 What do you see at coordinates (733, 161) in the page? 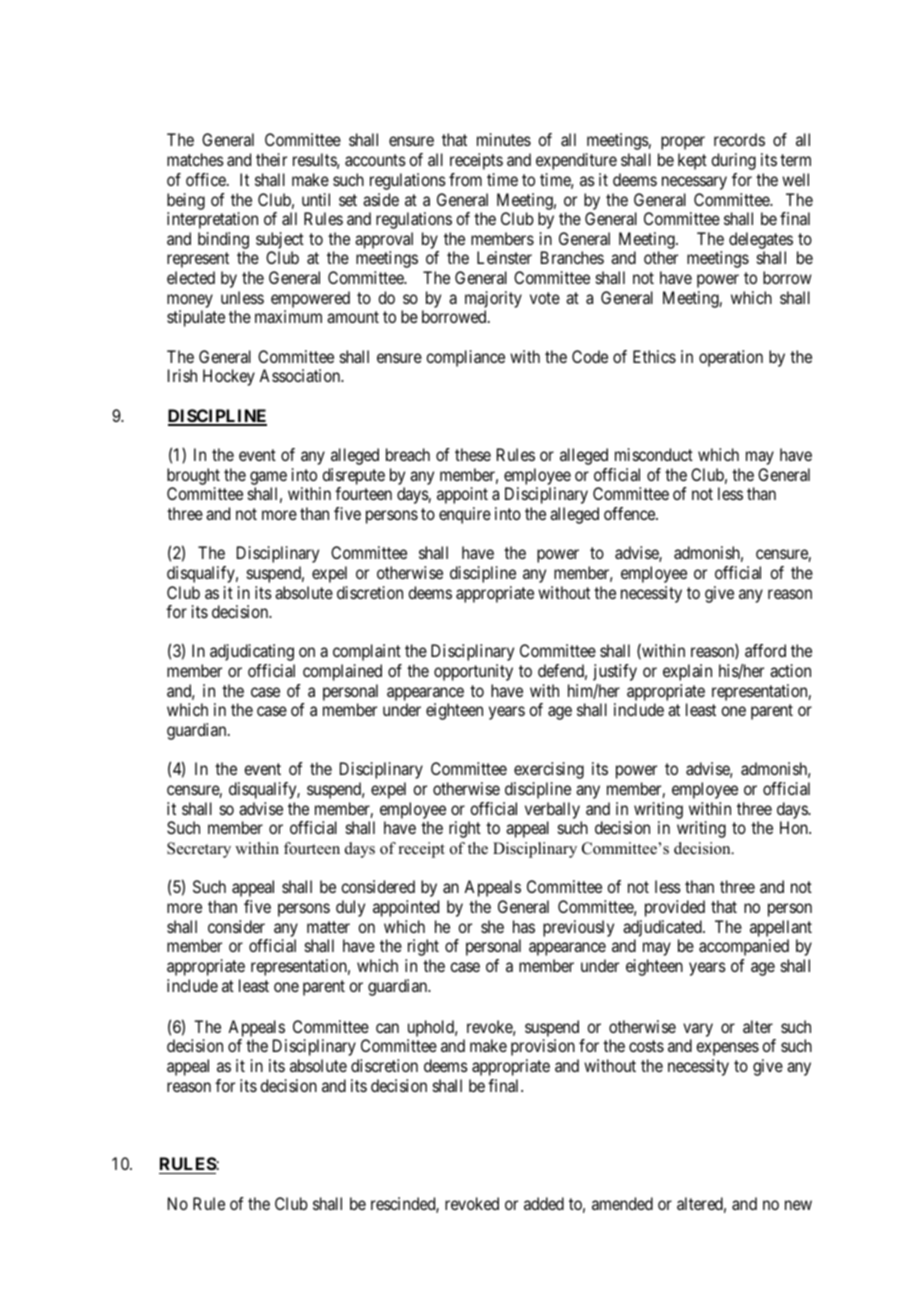
I see `during` at bounding box center [733, 161].
